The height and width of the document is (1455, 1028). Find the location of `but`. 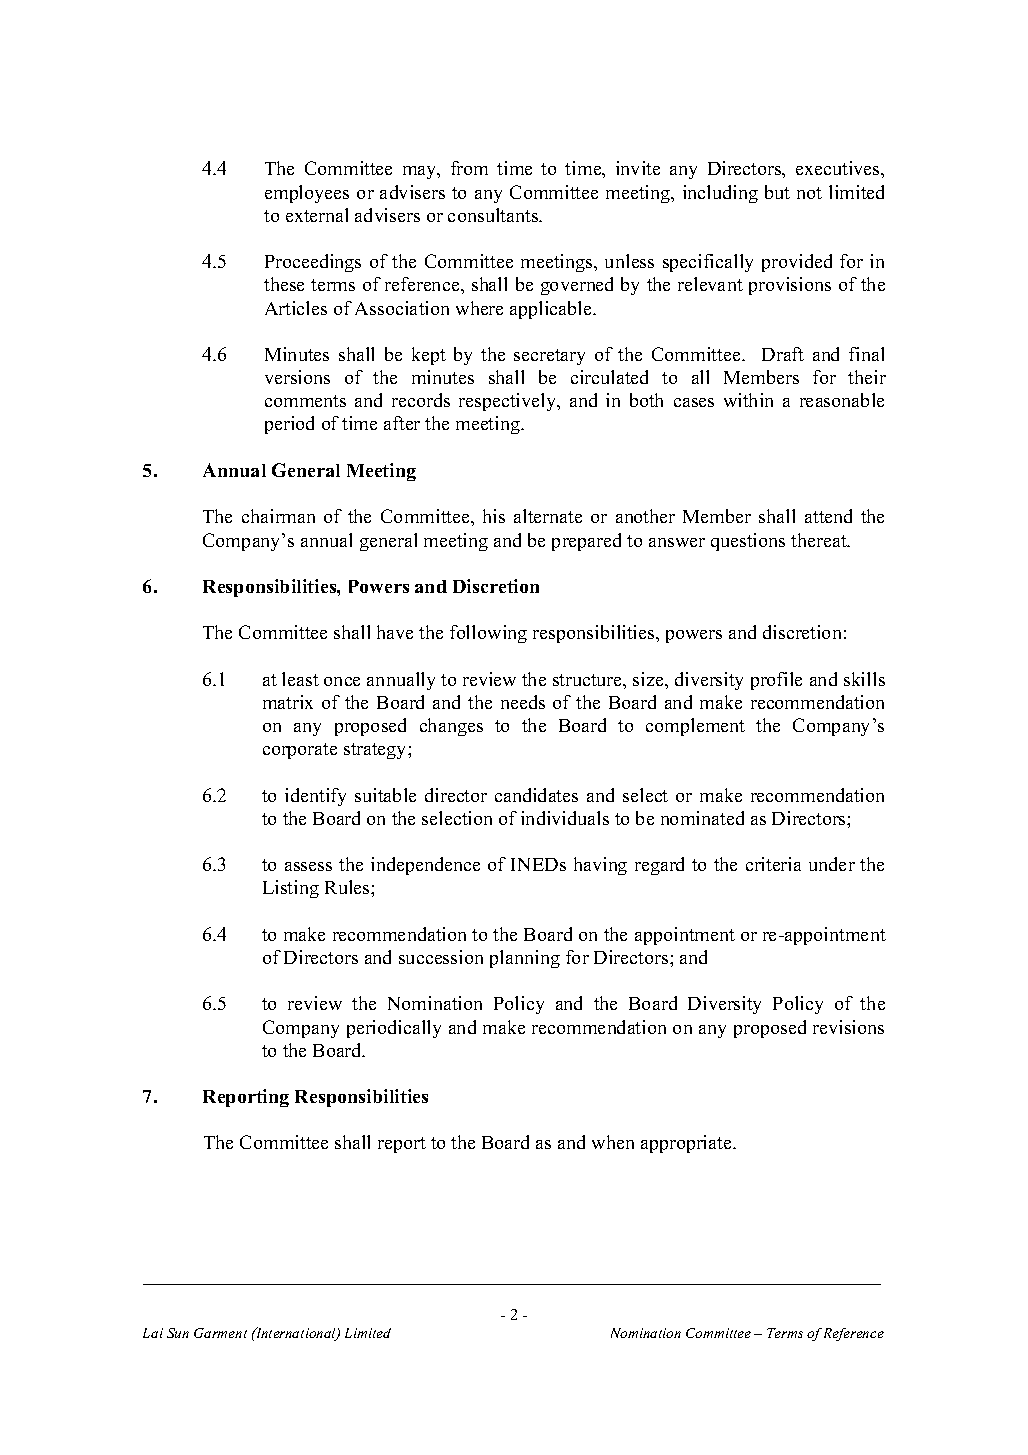

but is located at coordinates (777, 192).
